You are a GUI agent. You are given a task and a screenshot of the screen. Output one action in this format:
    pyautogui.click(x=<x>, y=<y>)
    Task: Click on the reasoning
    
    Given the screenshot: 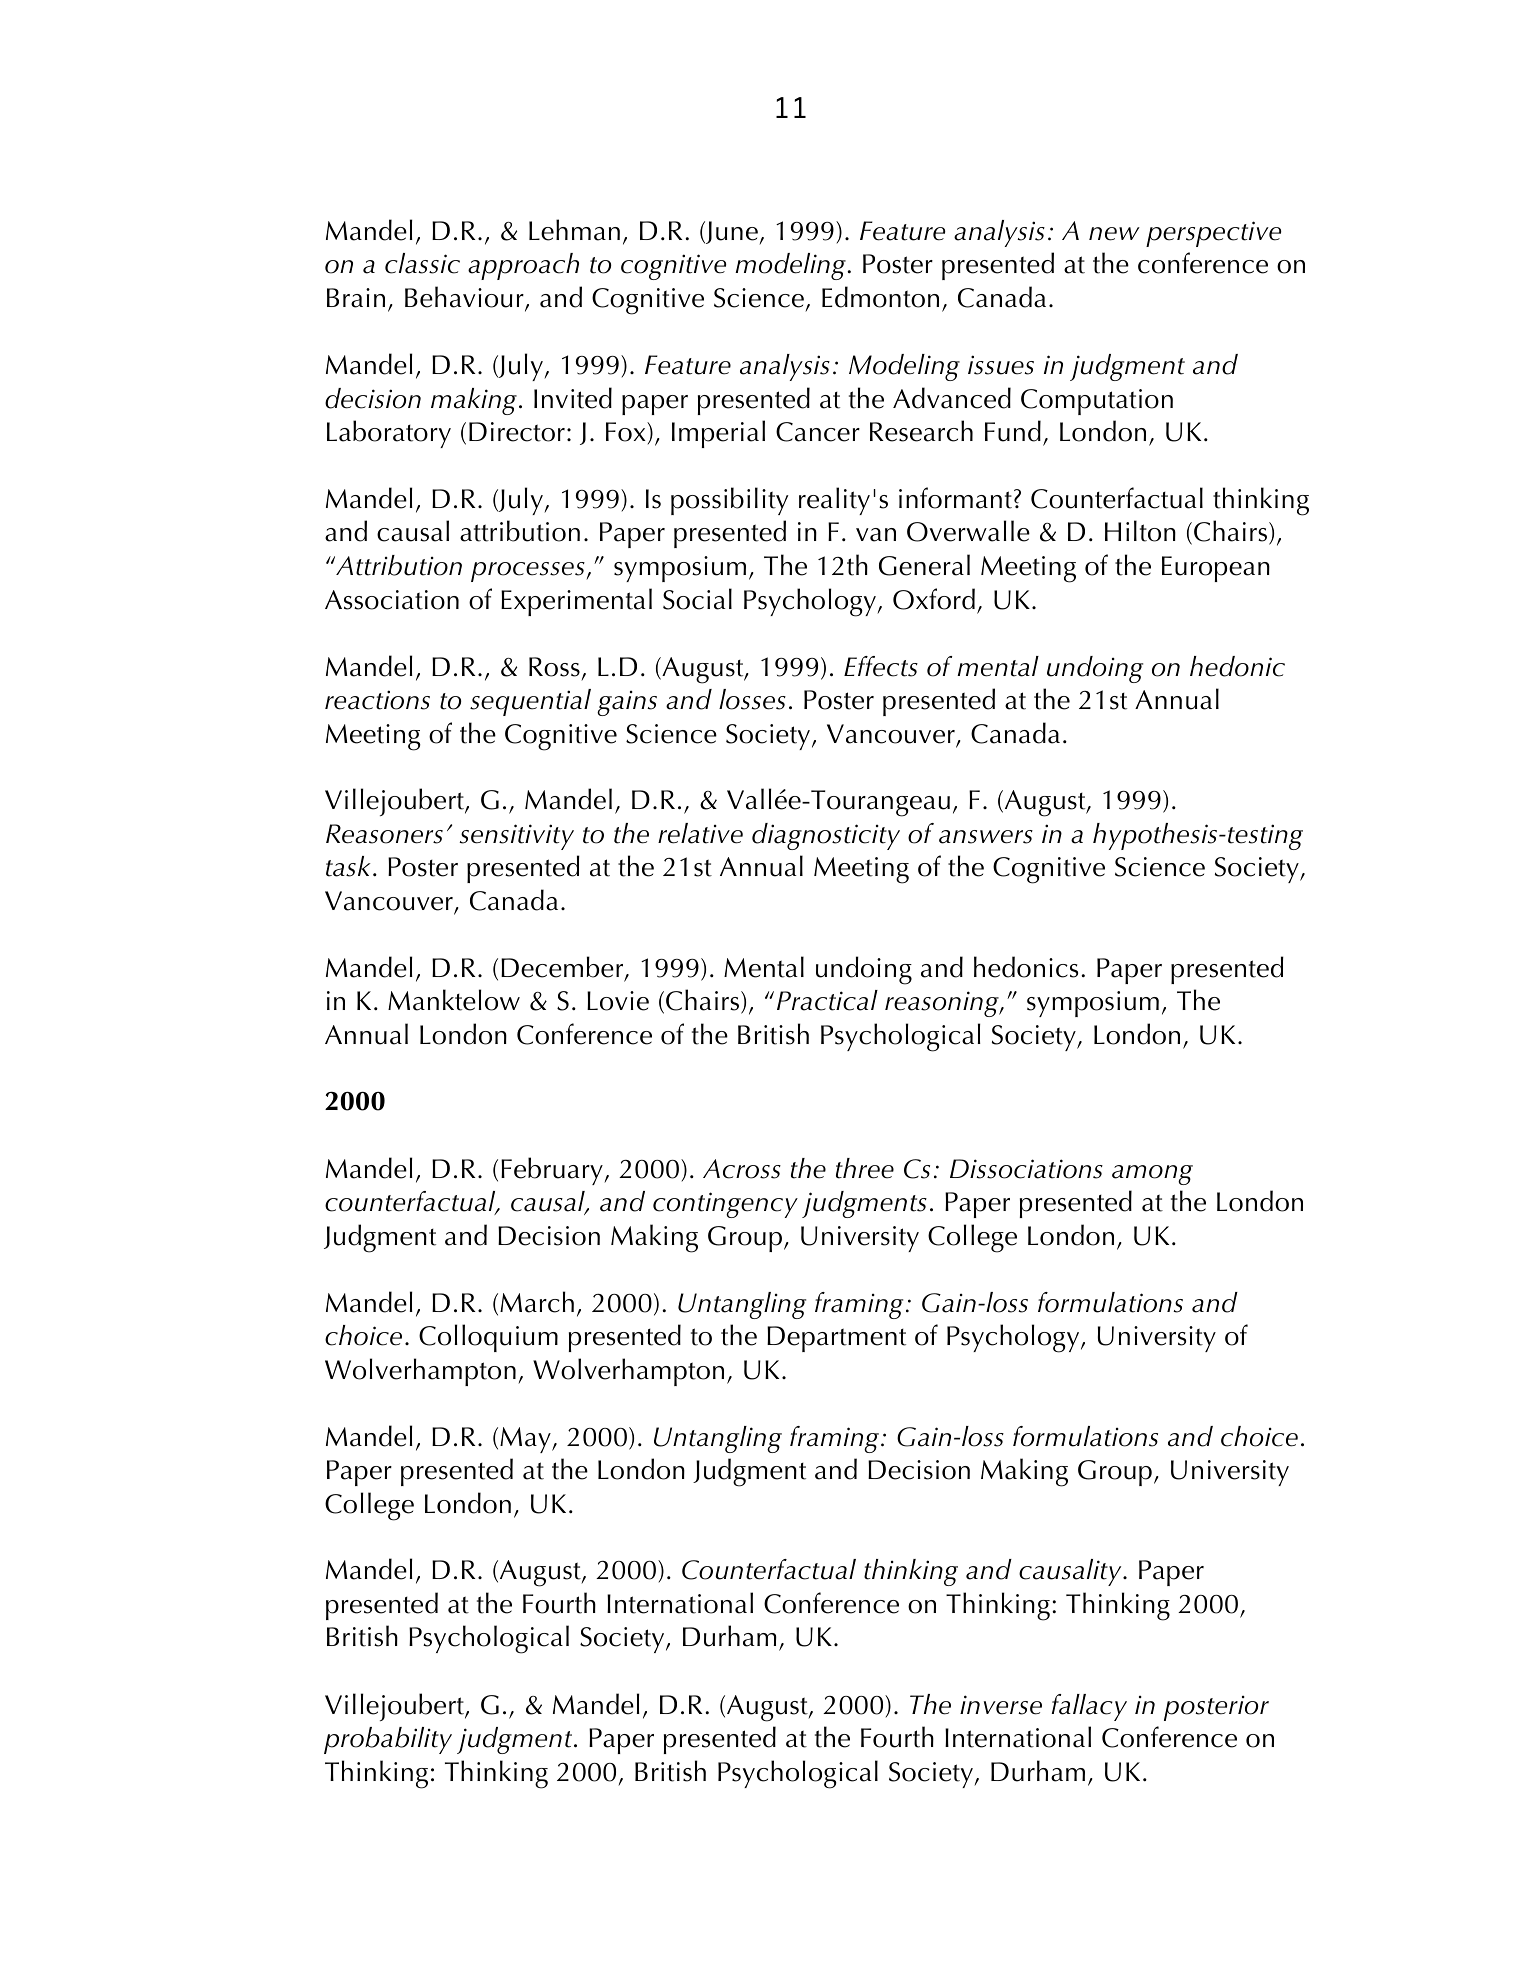 What is the action you would take?
    pyautogui.click(x=943, y=1004)
